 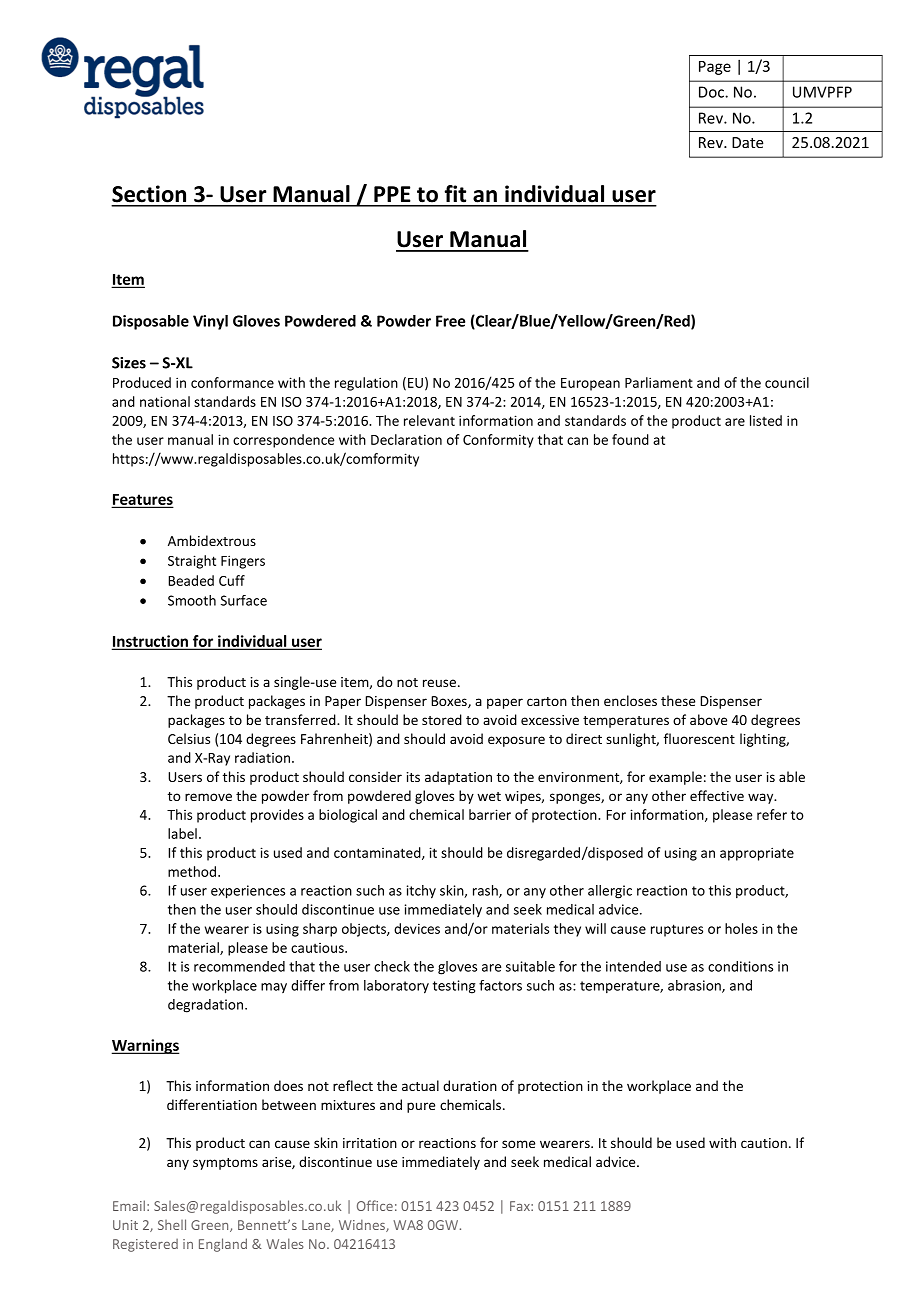 What do you see at coordinates (715, 68) in the page?
I see `Page` at bounding box center [715, 68].
